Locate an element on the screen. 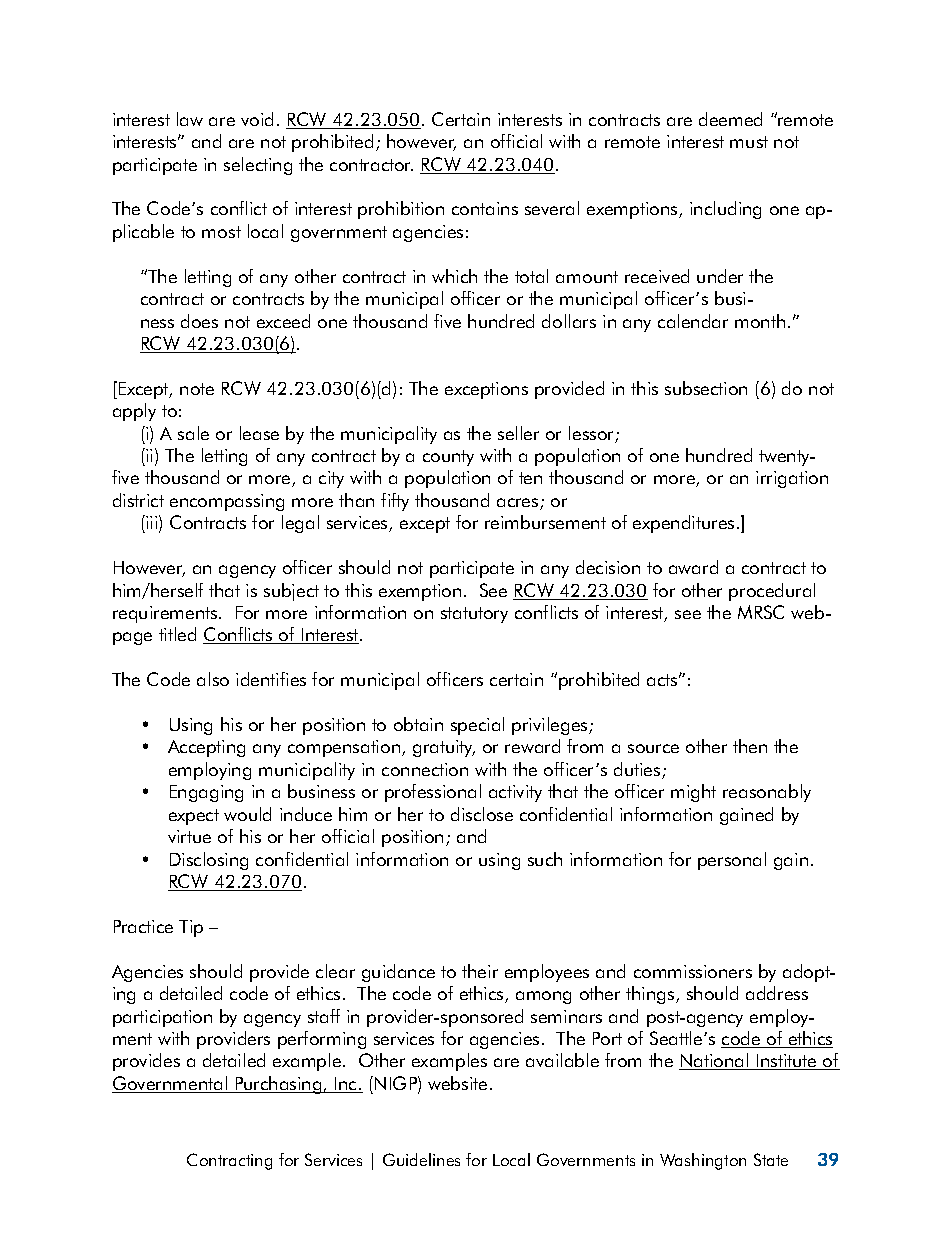 This screenshot has width=952, height=1233. Purchasing is located at coordinates (278, 1085).
